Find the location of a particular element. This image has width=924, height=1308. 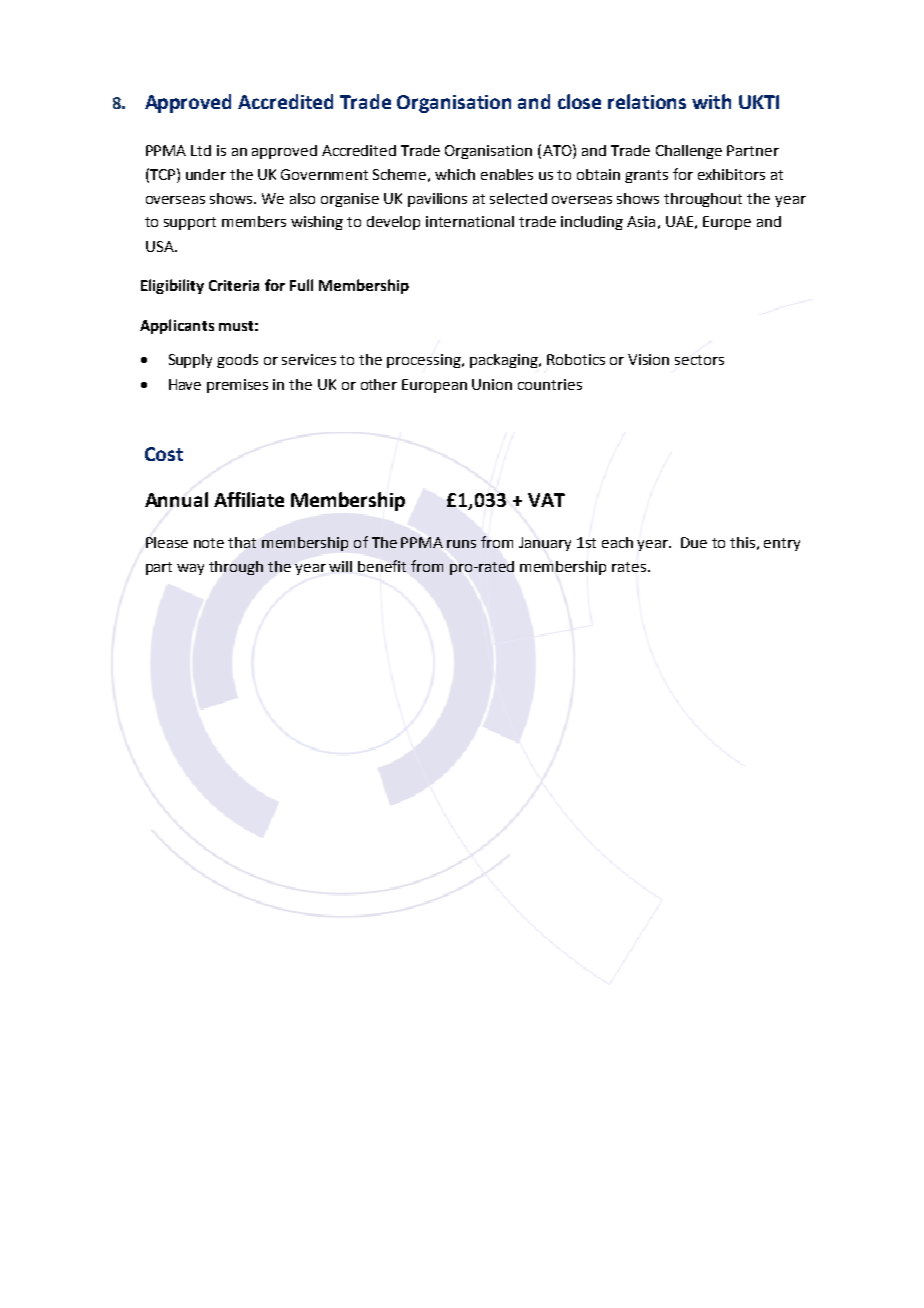

Due is located at coordinates (694, 542).
